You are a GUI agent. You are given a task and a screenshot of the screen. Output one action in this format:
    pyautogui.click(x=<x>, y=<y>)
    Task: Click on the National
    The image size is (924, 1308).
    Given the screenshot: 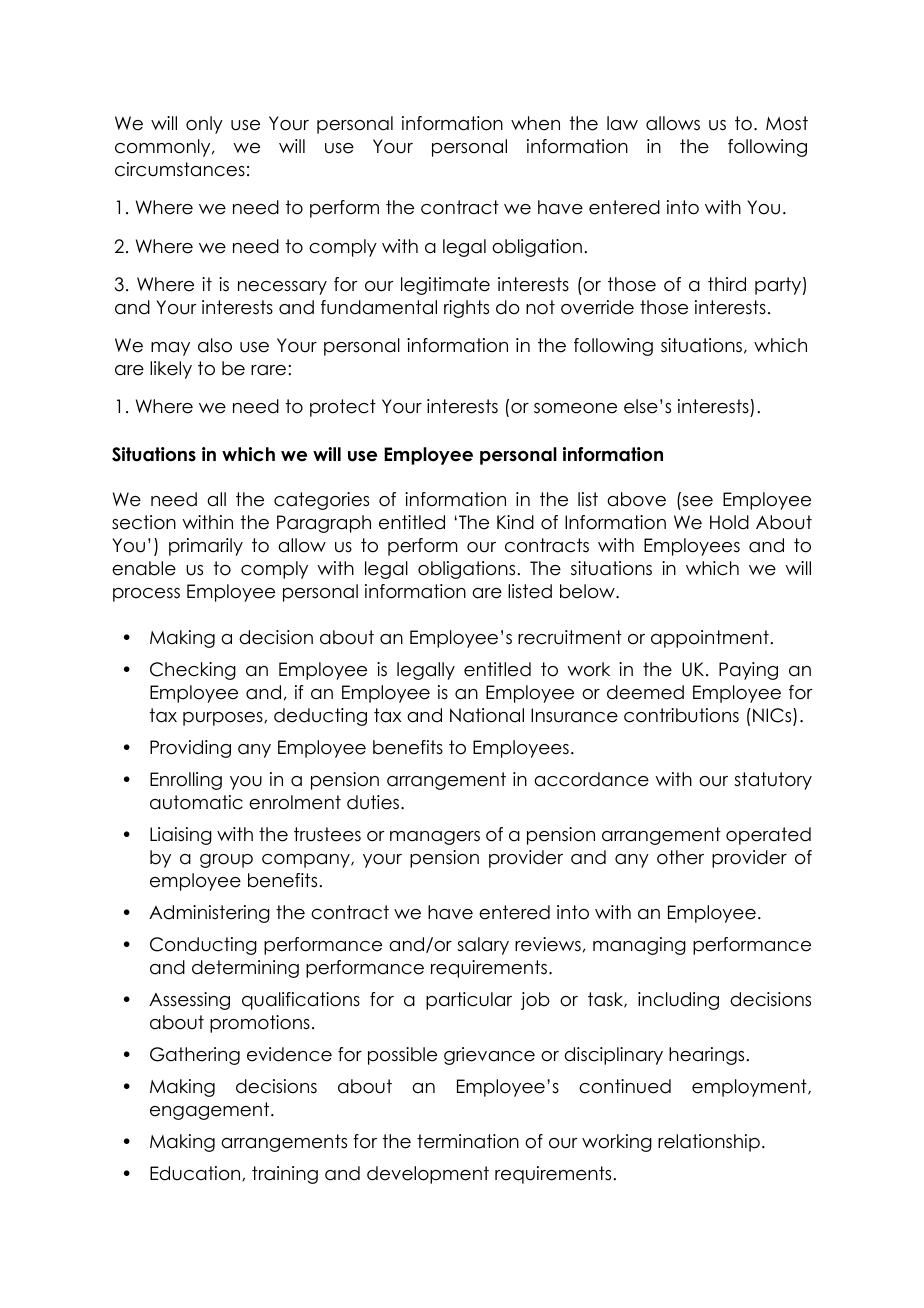 What is the action you would take?
    pyautogui.click(x=487, y=715)
